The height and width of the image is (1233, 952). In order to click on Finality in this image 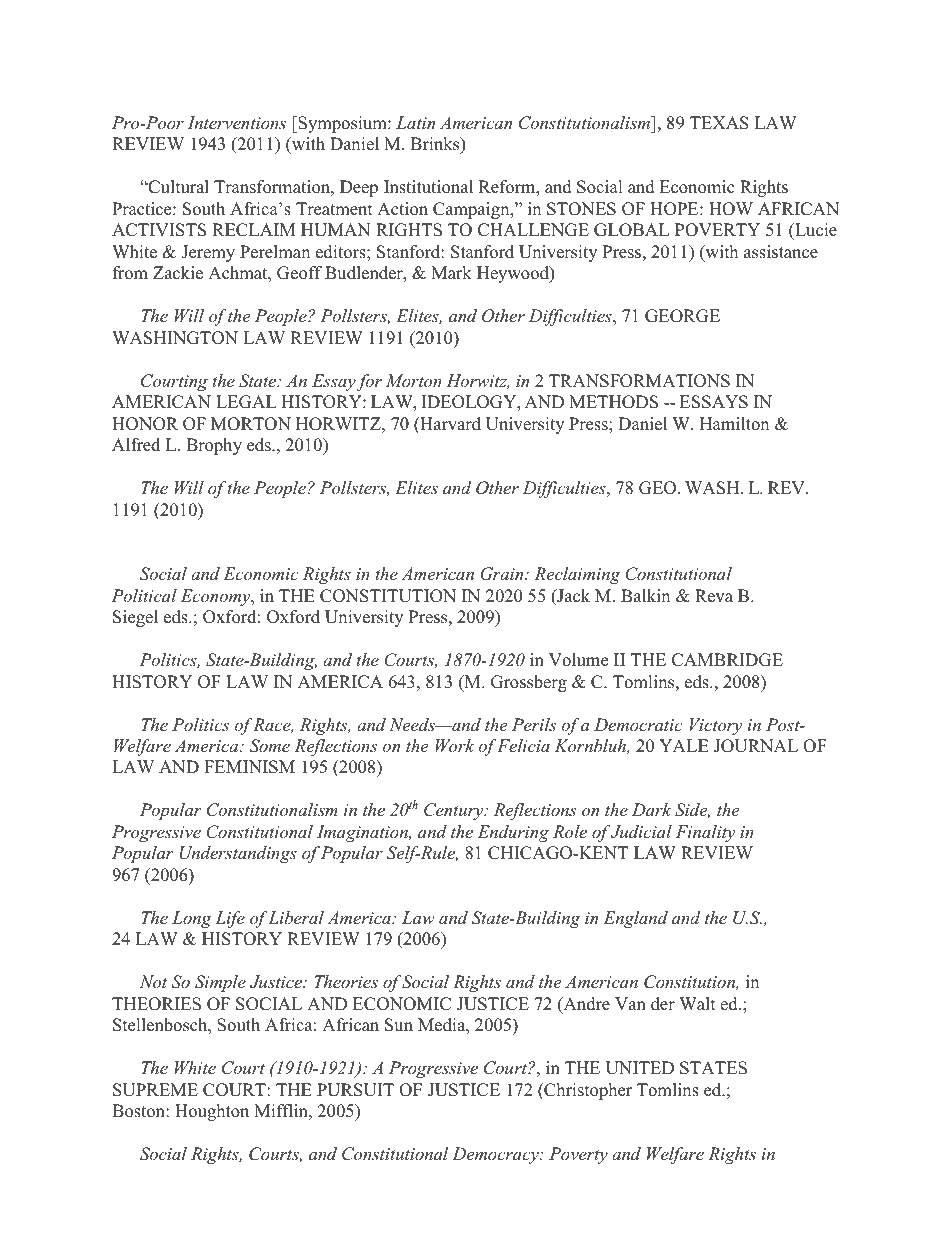, I will do `click(705, 833)`.
